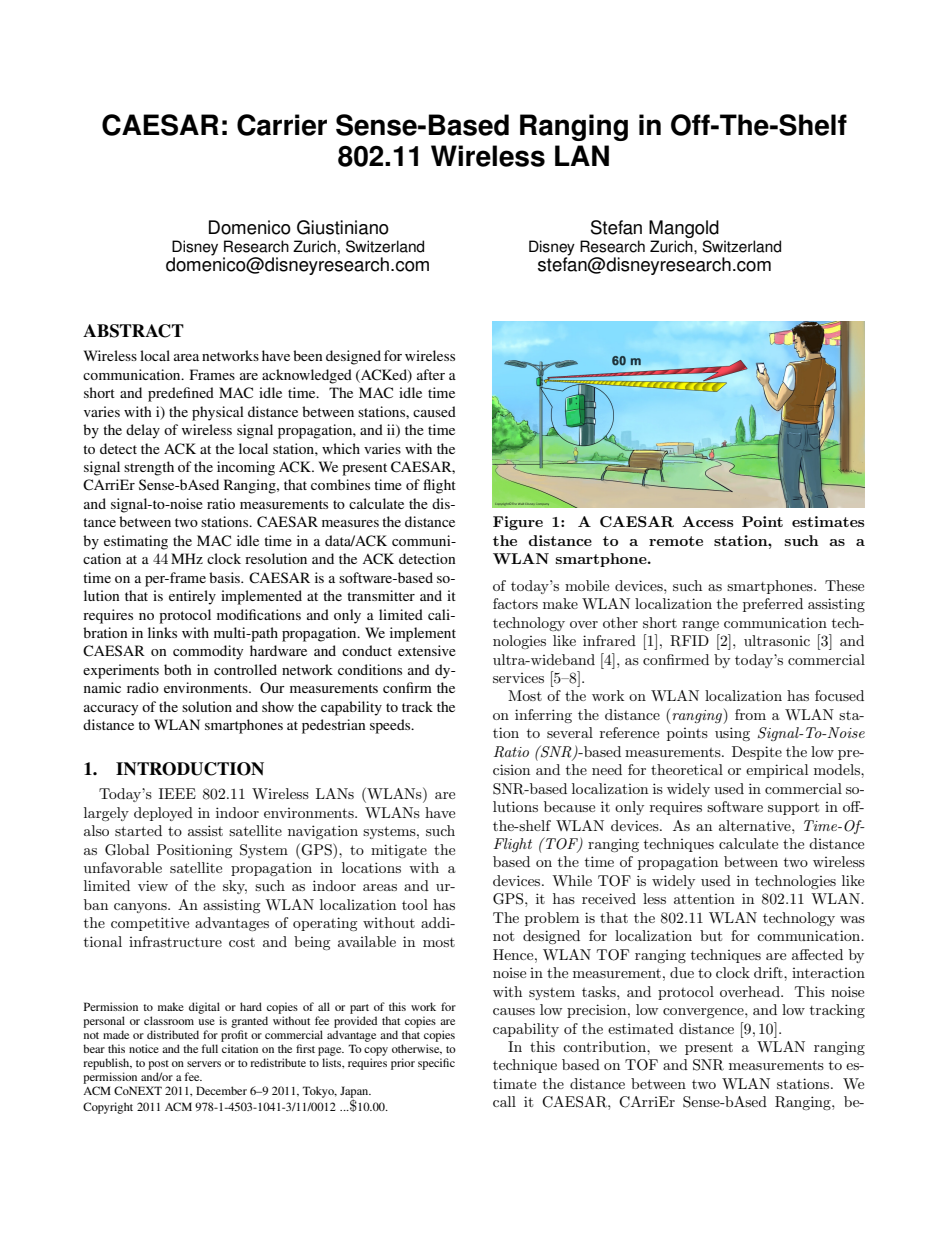 This document has height=1233, width=952. What do you see at coordinates (431, 374) in the document?
I see `after` at bounding box center [431, 374].
